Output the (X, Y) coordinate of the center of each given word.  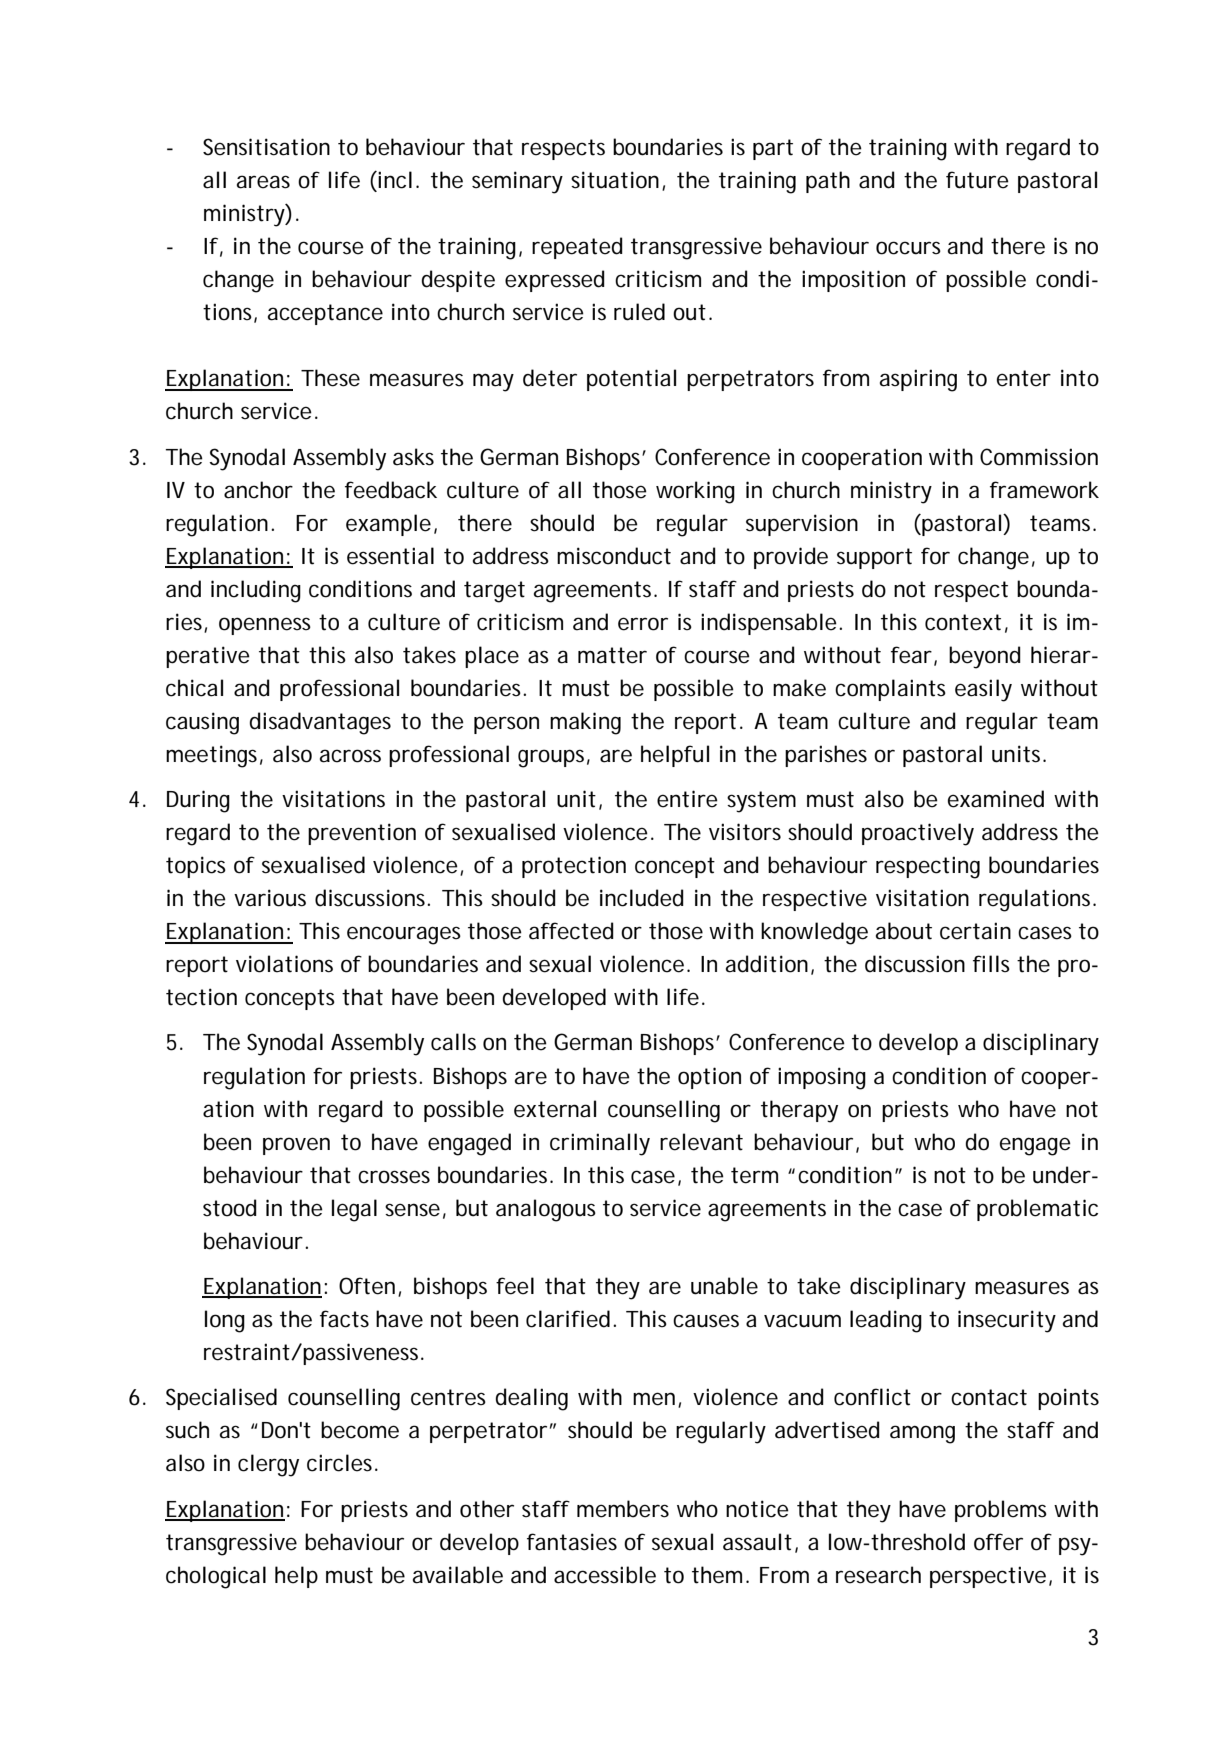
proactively (918, 834)
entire (687, 799)
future (977, 180)
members (623, 1509)
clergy (268, 1465)
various (270, 898)
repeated (577, 248)
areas (263, 182)
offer (998, 1542)
